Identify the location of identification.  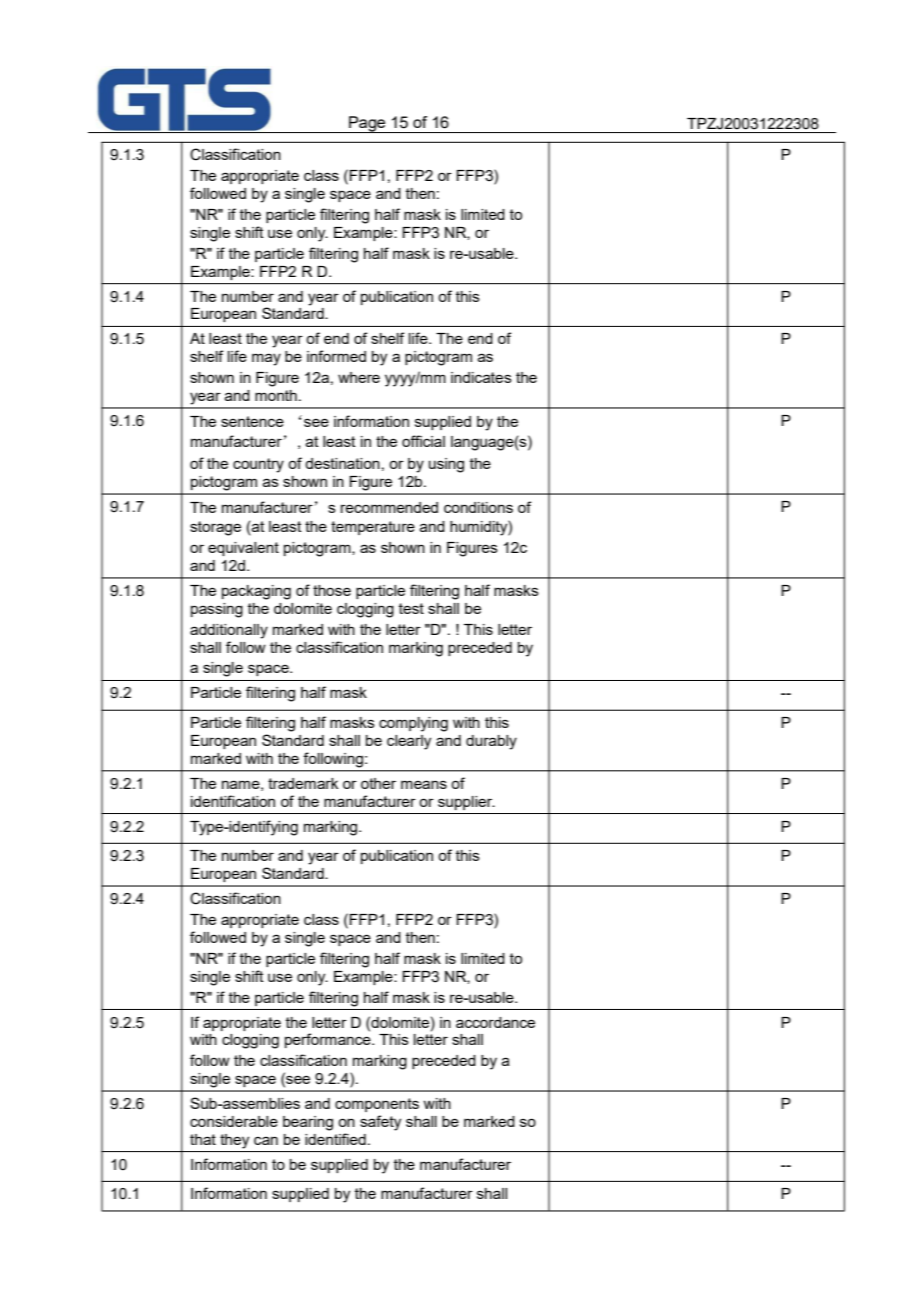
(233, 801).
